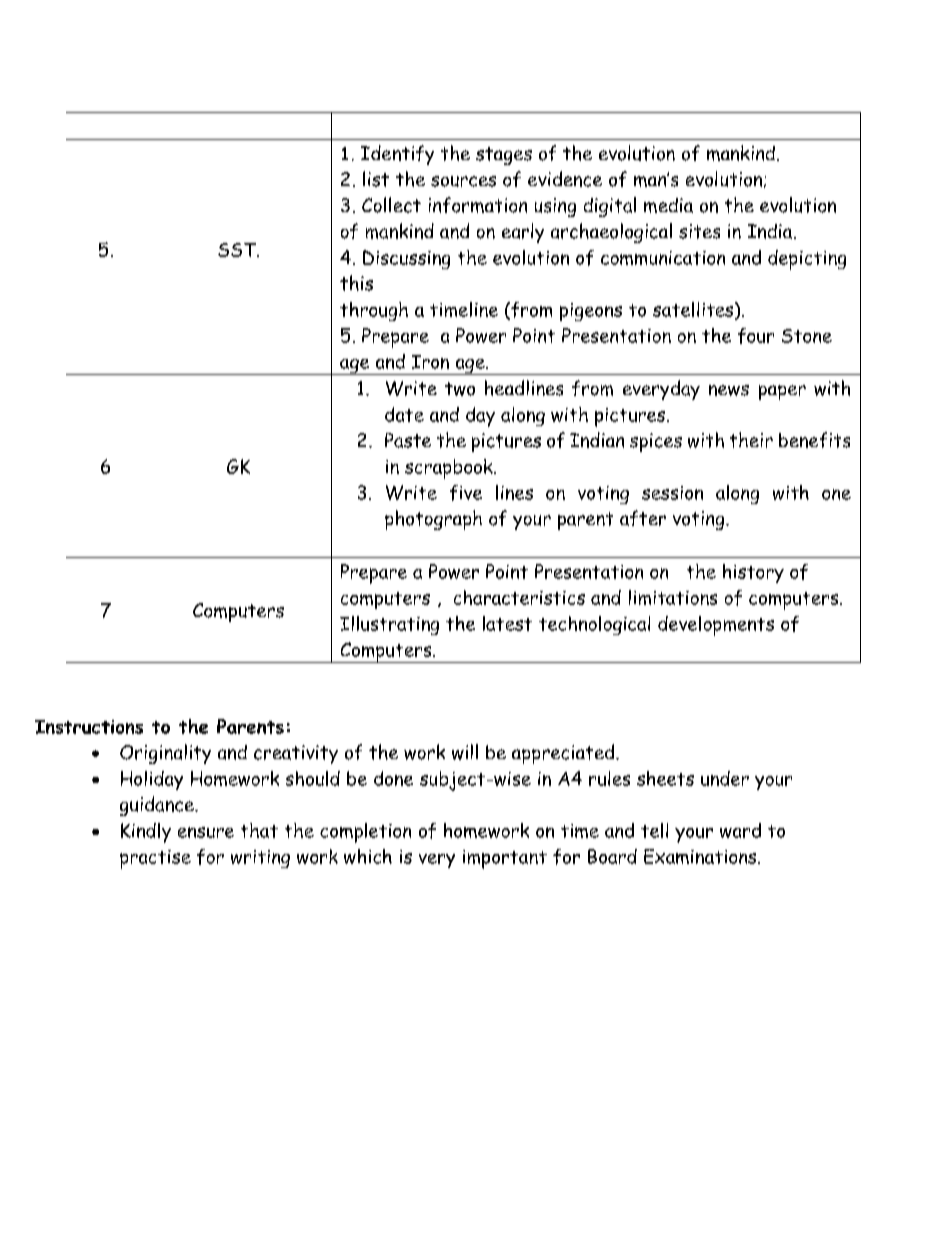  What do you see at coordinates (374, 311) in the screenshot?
I see `through` at bounding box center [374, 311].
